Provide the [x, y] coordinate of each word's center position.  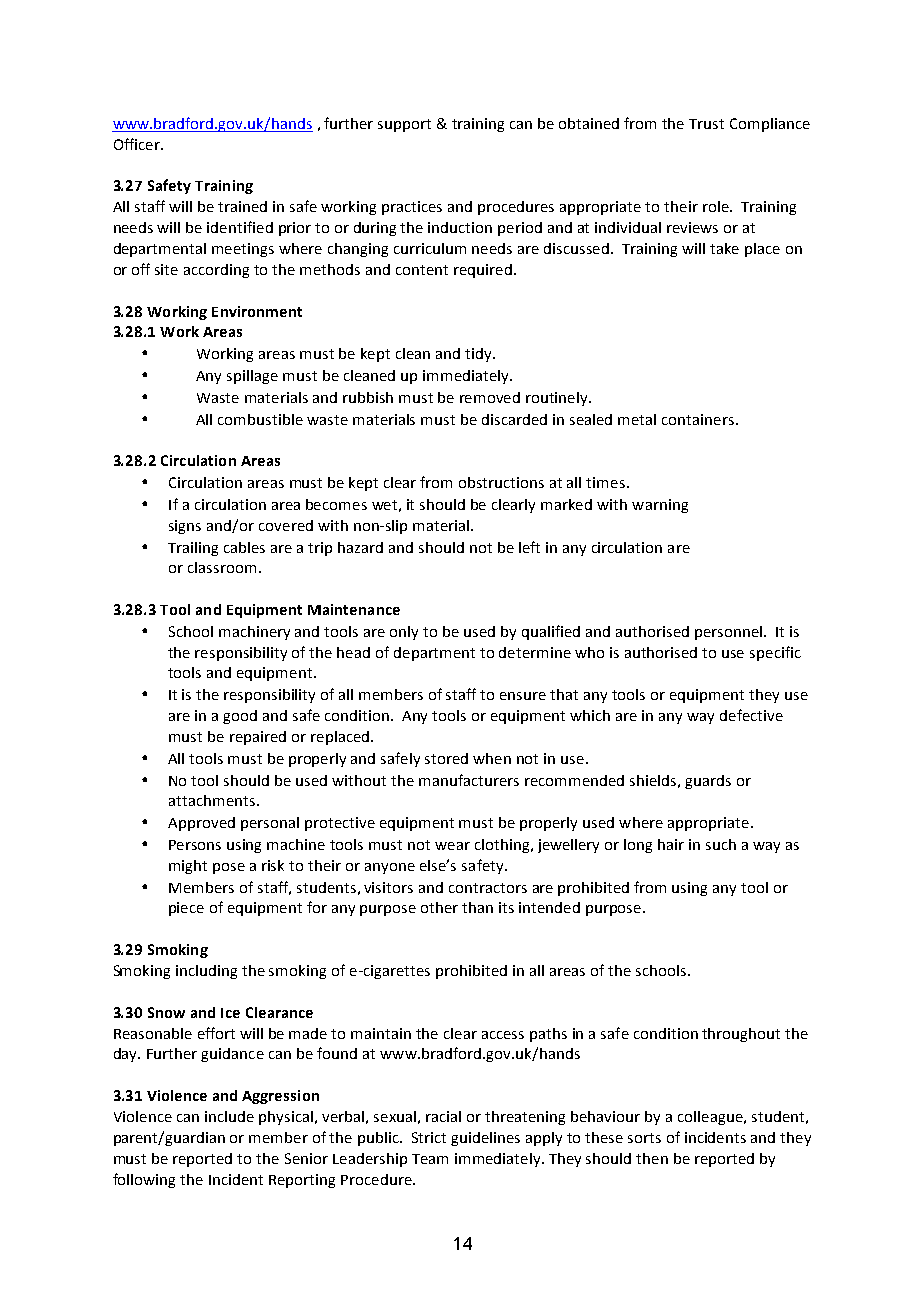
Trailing [193, 549]
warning [660, 506]
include [229, 1116]
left [529, 547]
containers [698, 419]
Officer [138, 144]
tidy [479, 355]
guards [708, 782]
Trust [706, 124]
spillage [252, 377]
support [404, 125]
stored [446, 758]
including [206, 972]
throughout [741, 1035]
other [439, 907]
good [240, 717]
